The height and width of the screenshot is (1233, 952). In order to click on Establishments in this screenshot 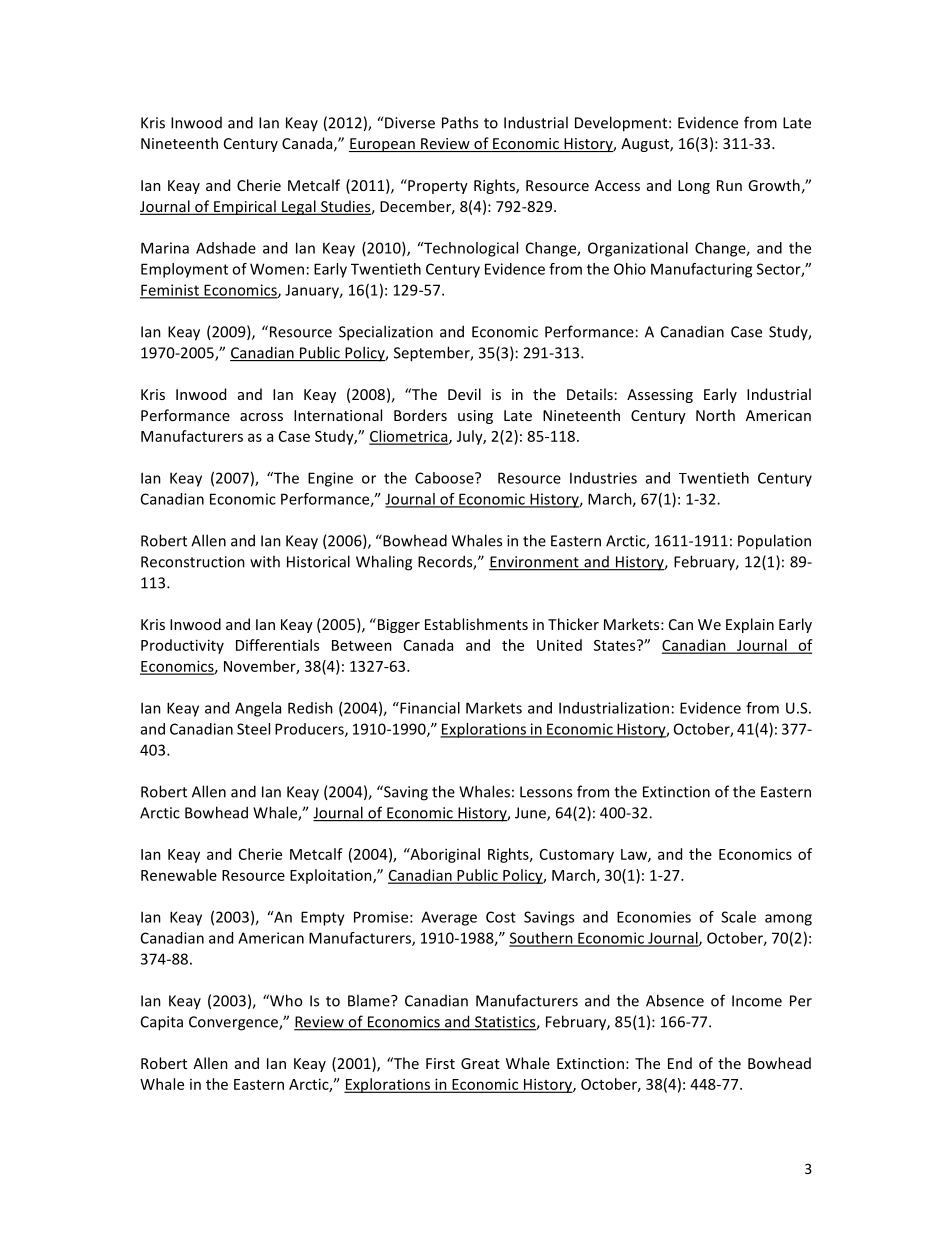, I will do `click(476, 624)`.
